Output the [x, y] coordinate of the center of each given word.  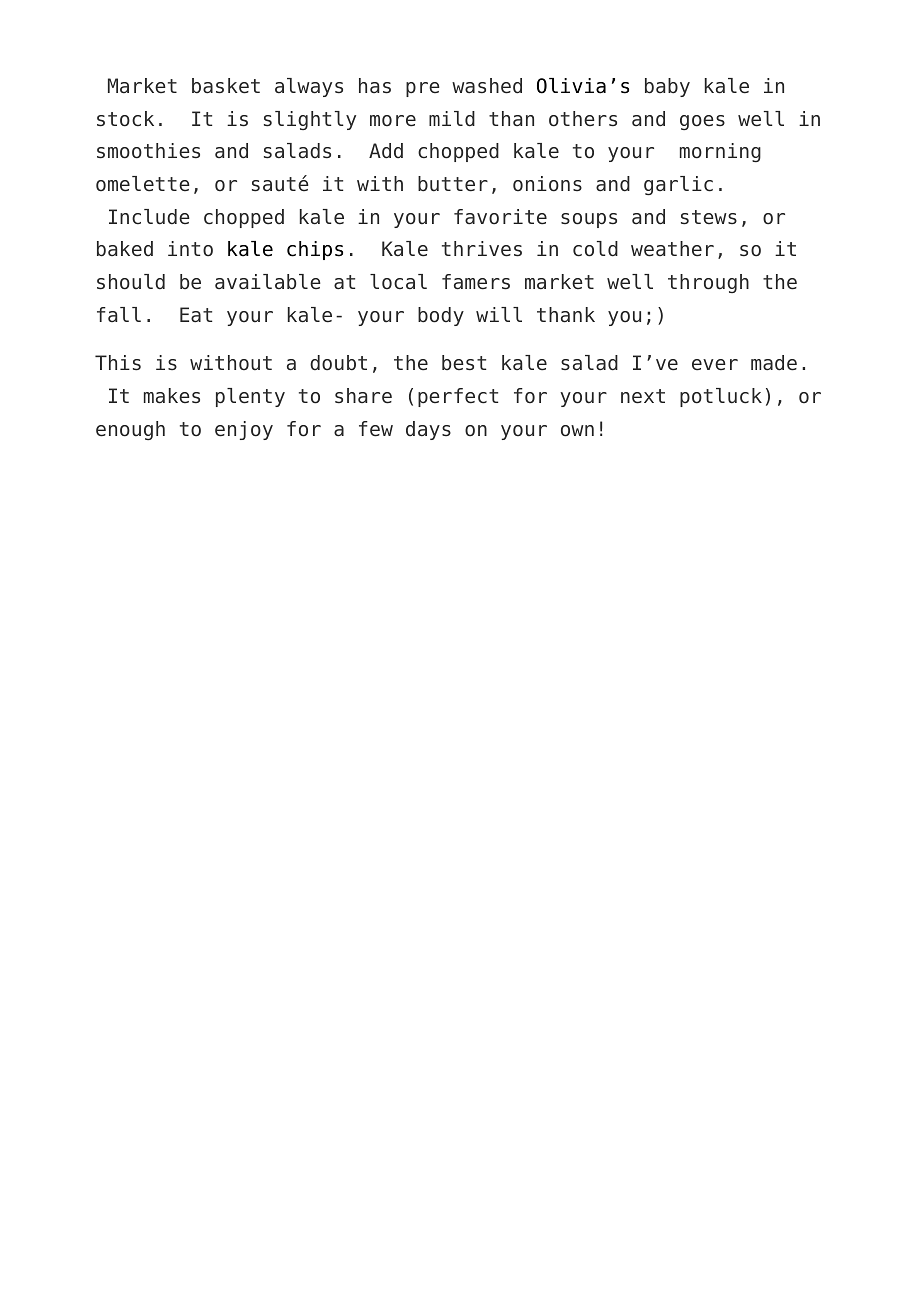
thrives [482, 249]
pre [423, 89]
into [190, 249]
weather [672, 249]
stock [125, 119]
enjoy [244, 430]
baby [667, 87]
